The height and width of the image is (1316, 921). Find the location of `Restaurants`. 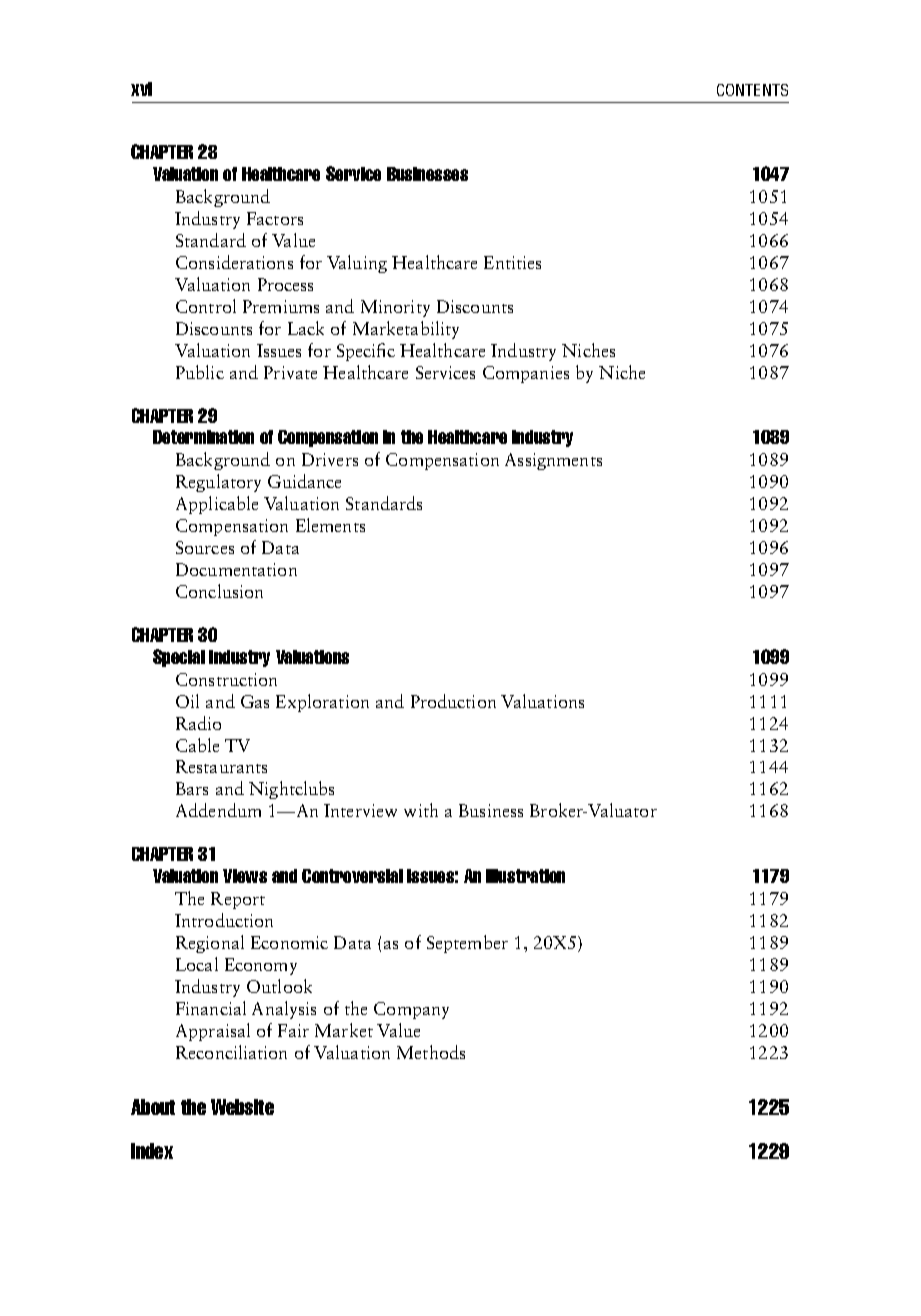

Restaurants is located at coordinates (221, 766).
